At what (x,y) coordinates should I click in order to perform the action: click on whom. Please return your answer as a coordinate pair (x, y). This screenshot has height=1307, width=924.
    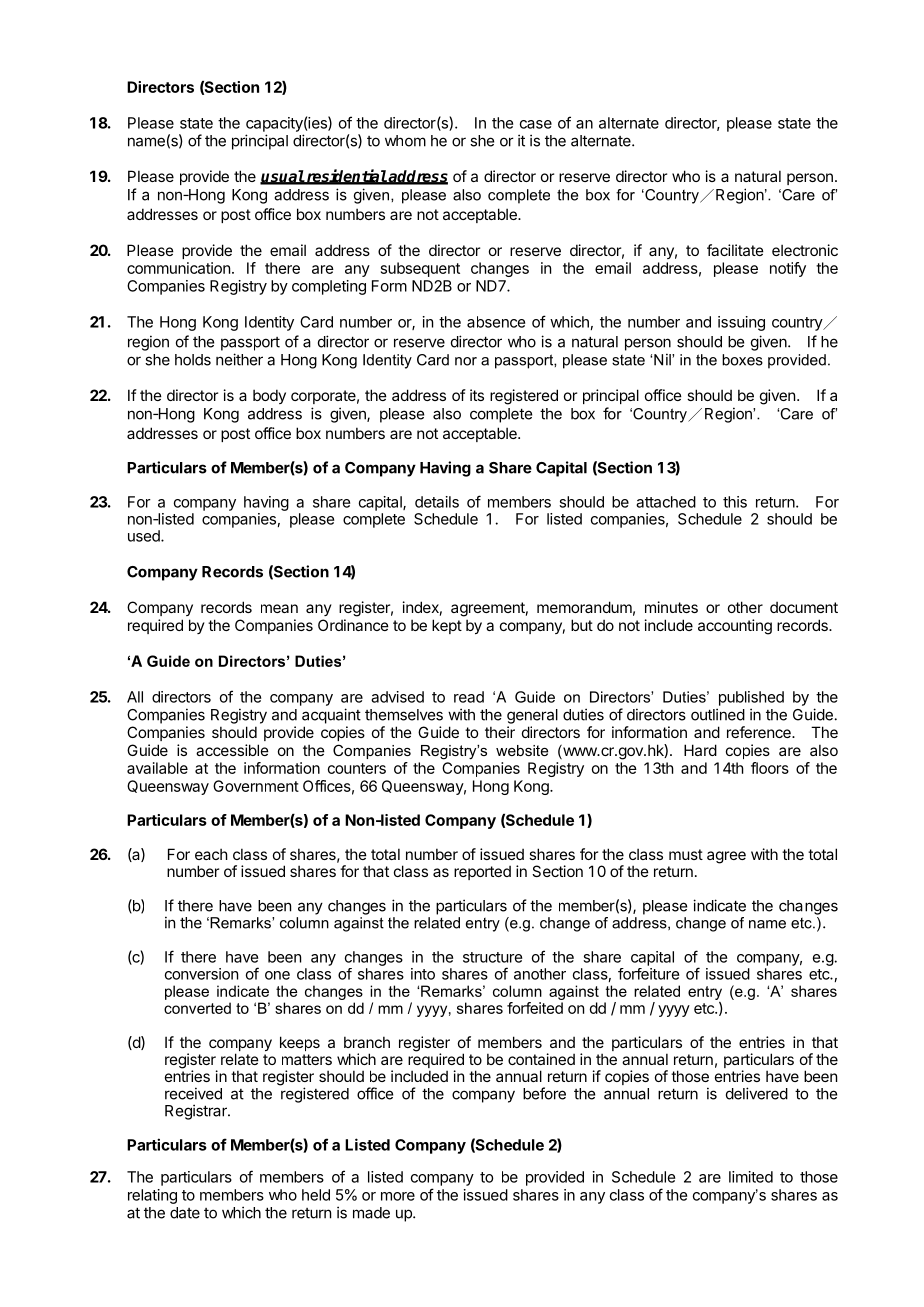
    Looking at the image, I should click on (405, 141).
